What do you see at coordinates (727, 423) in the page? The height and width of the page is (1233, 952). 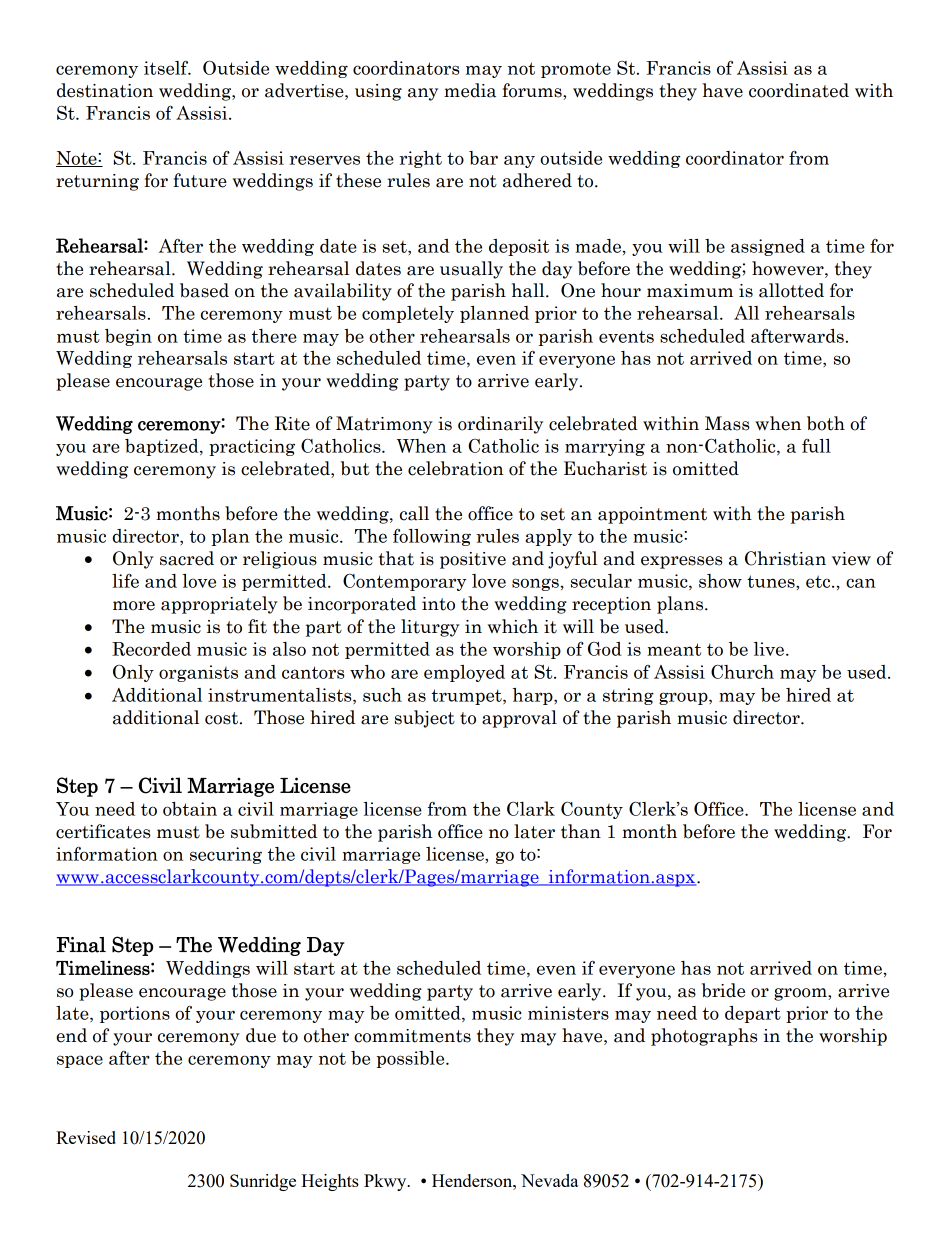 I see `Mass` at bounding box center [727, 423].
